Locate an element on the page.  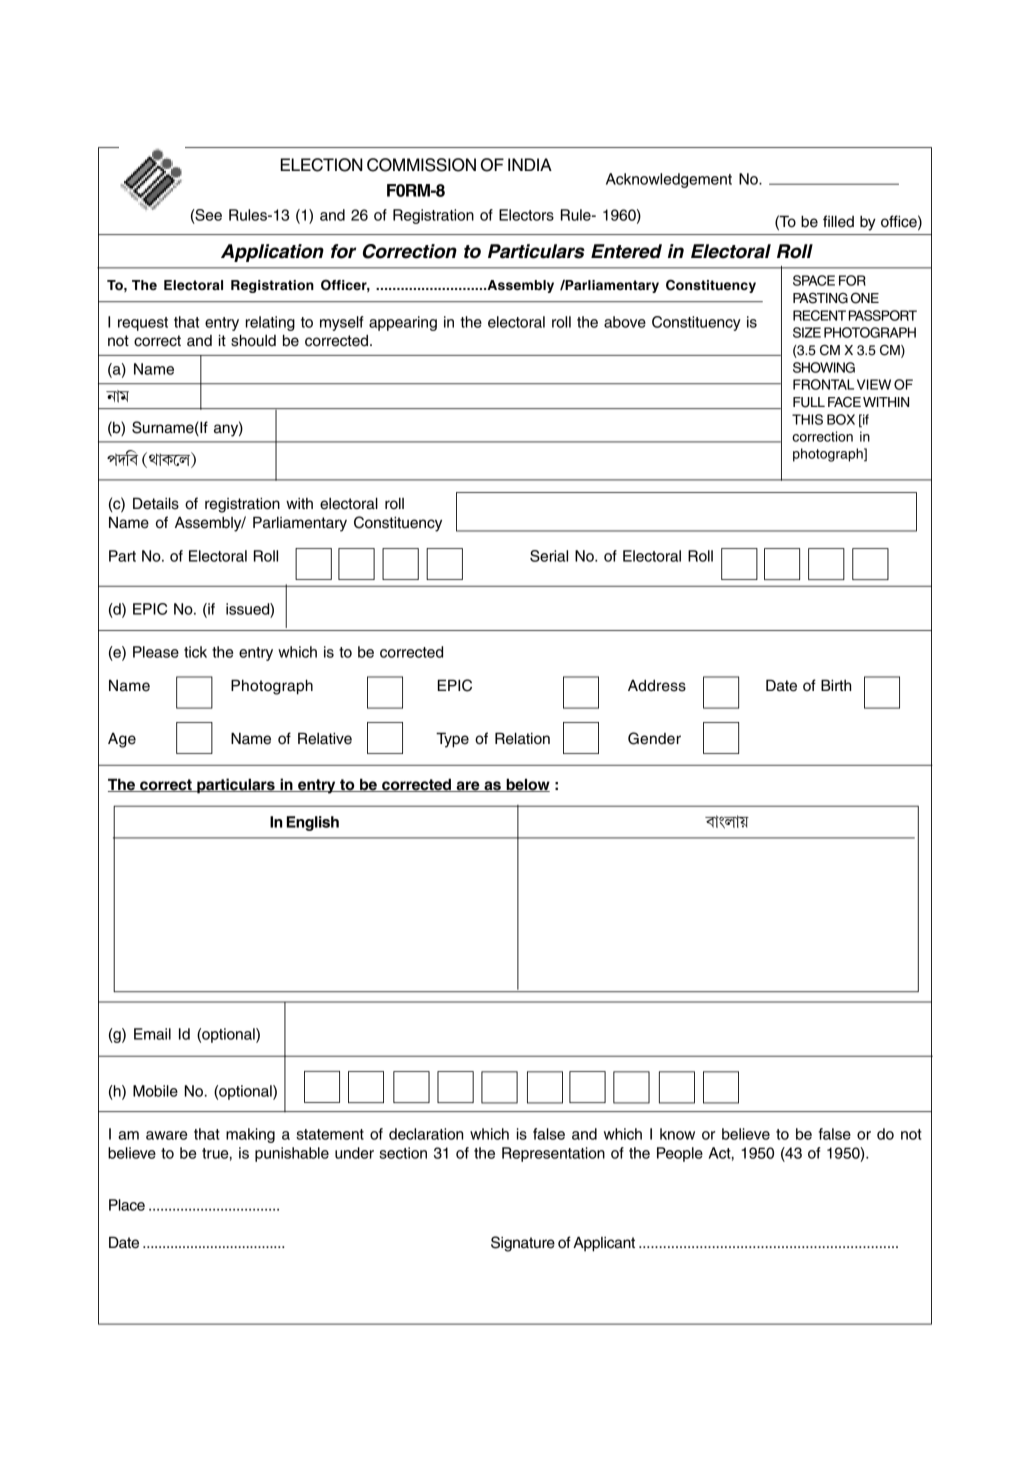
filled is located at coordinates (838, 221).
